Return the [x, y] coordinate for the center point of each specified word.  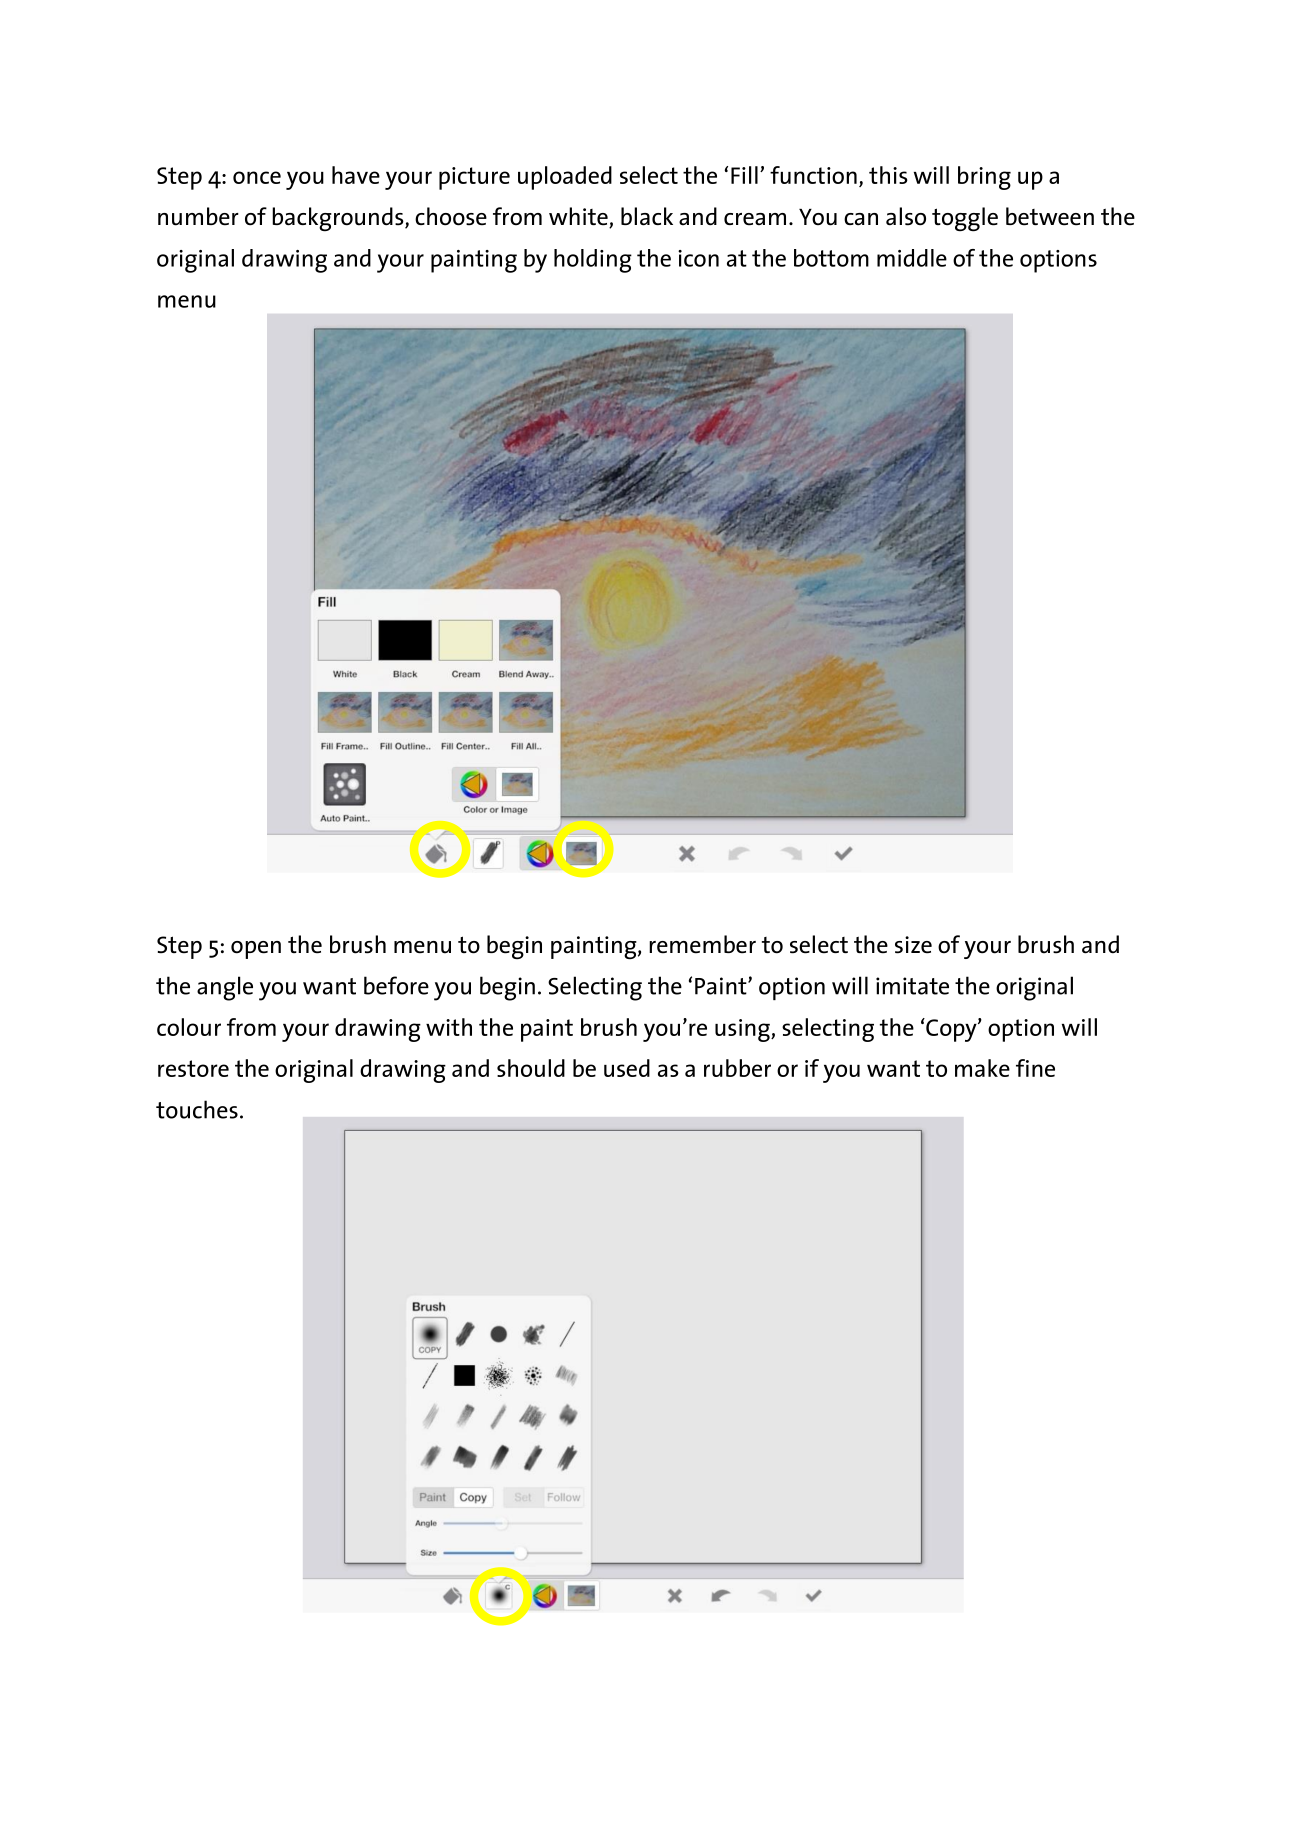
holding [593, 261]
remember [702, 944]
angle [225, 988]
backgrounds [339, 219]
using [743, 1030]
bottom [831, 258]
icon [698, 258]
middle [912, 258]
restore [193, 1068]
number [198, 216]
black [647, 216]
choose [451, 216]
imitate [912, 986]
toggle [965, 219]
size [913, 945]
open [256, 950]
